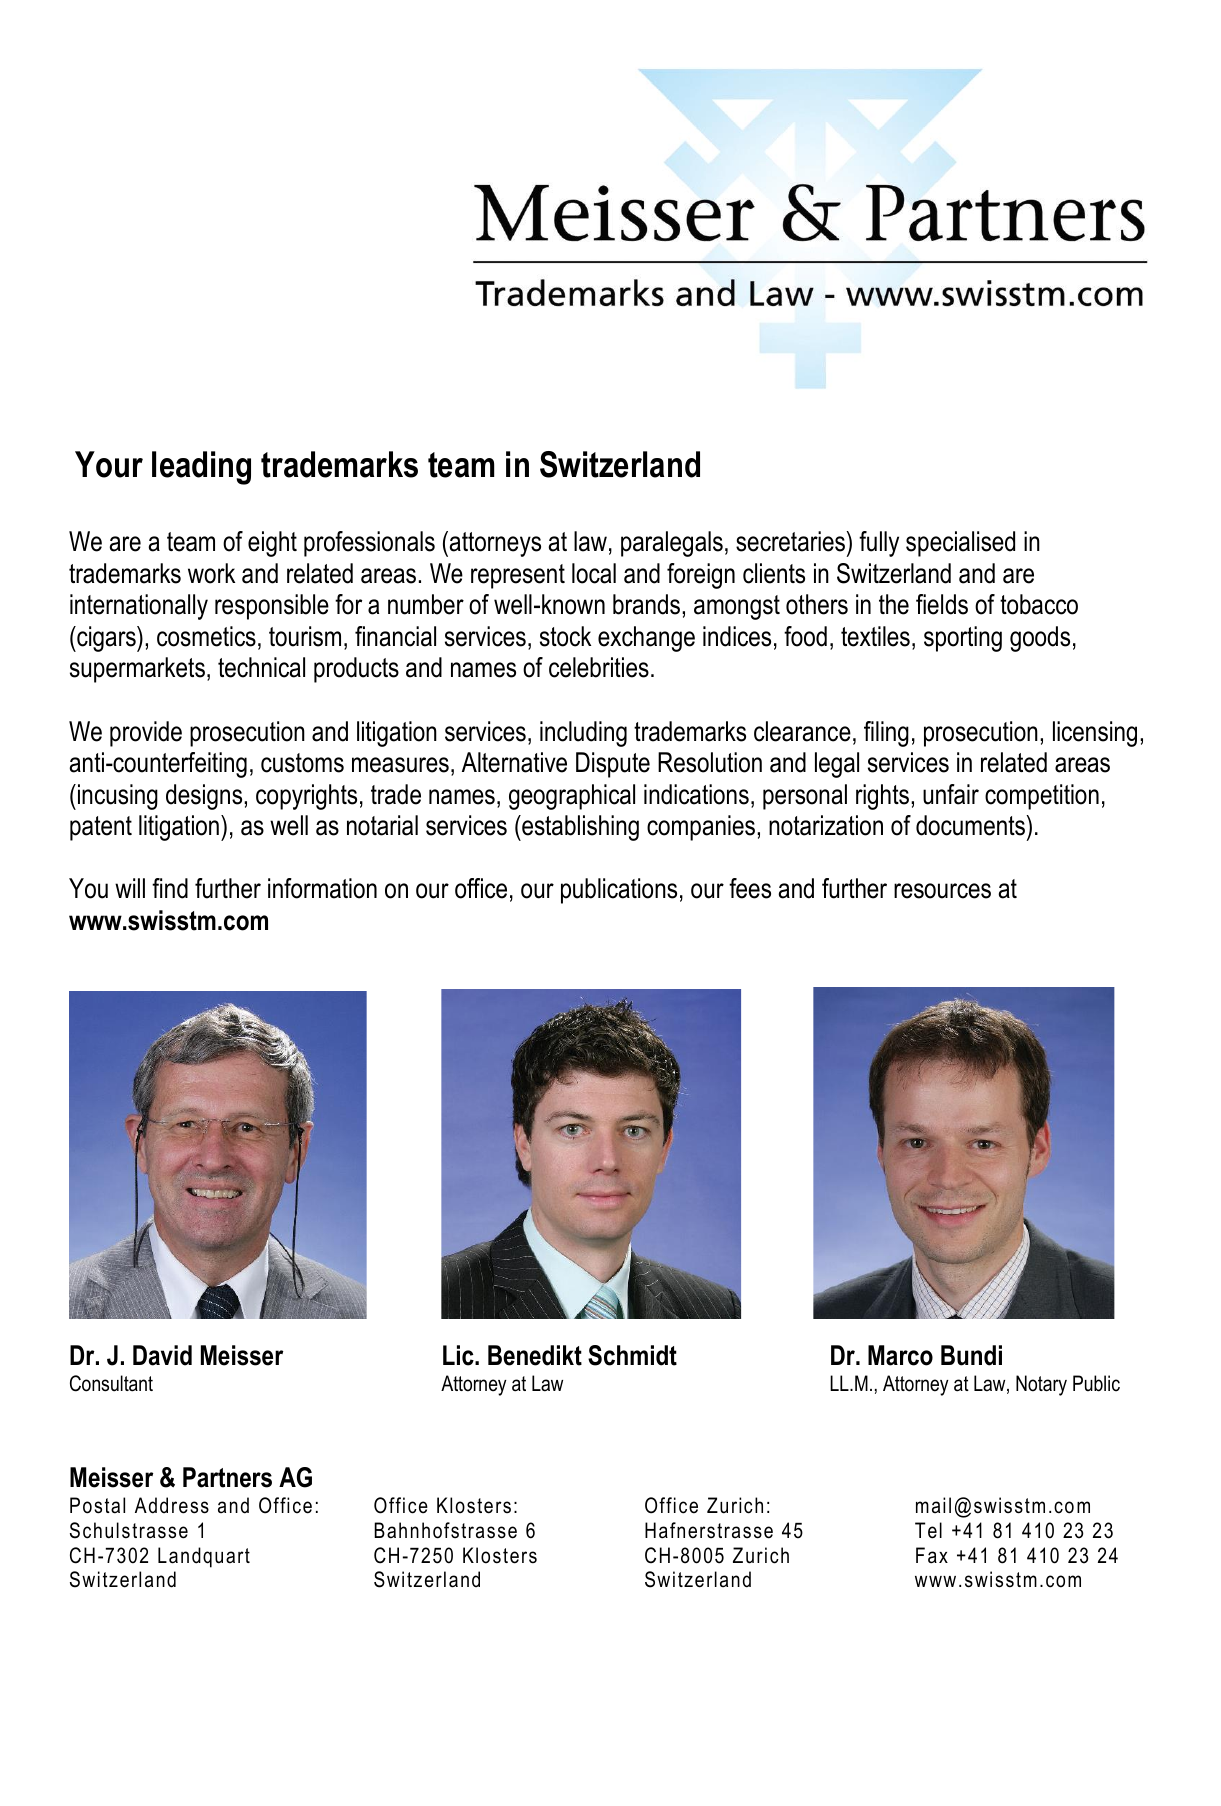 Image resolution: width=1221 pixels, height=1806 pixels. Describe the element at coordinates (162, 1355) in the screenshot. I see `David` at that location.
